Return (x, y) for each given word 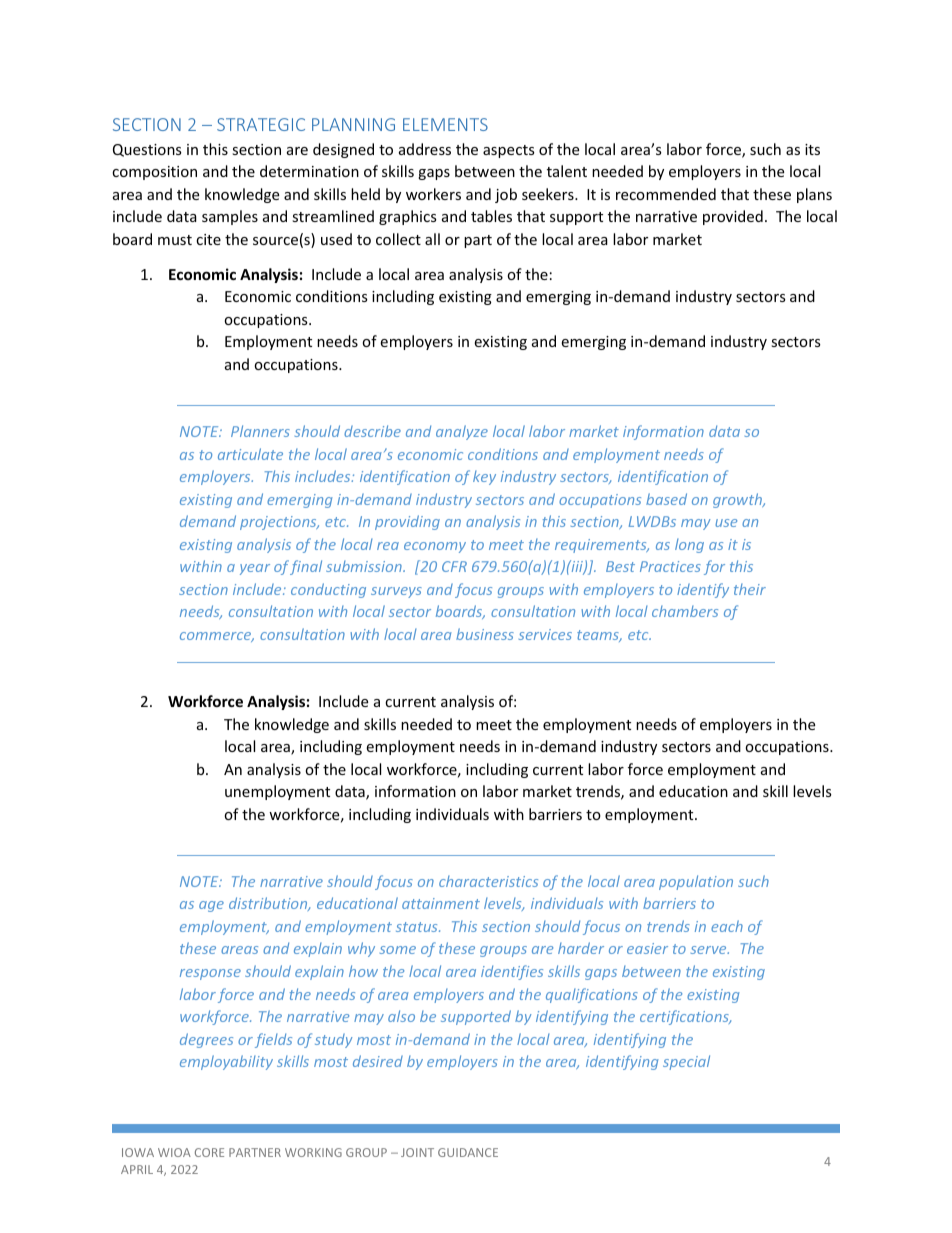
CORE (209, 1152)
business (485, 634)
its (812, 149)
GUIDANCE (468, 1152)
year (255, 569)
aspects (509, 151)
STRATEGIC (261, 124)
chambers (685, 611)
